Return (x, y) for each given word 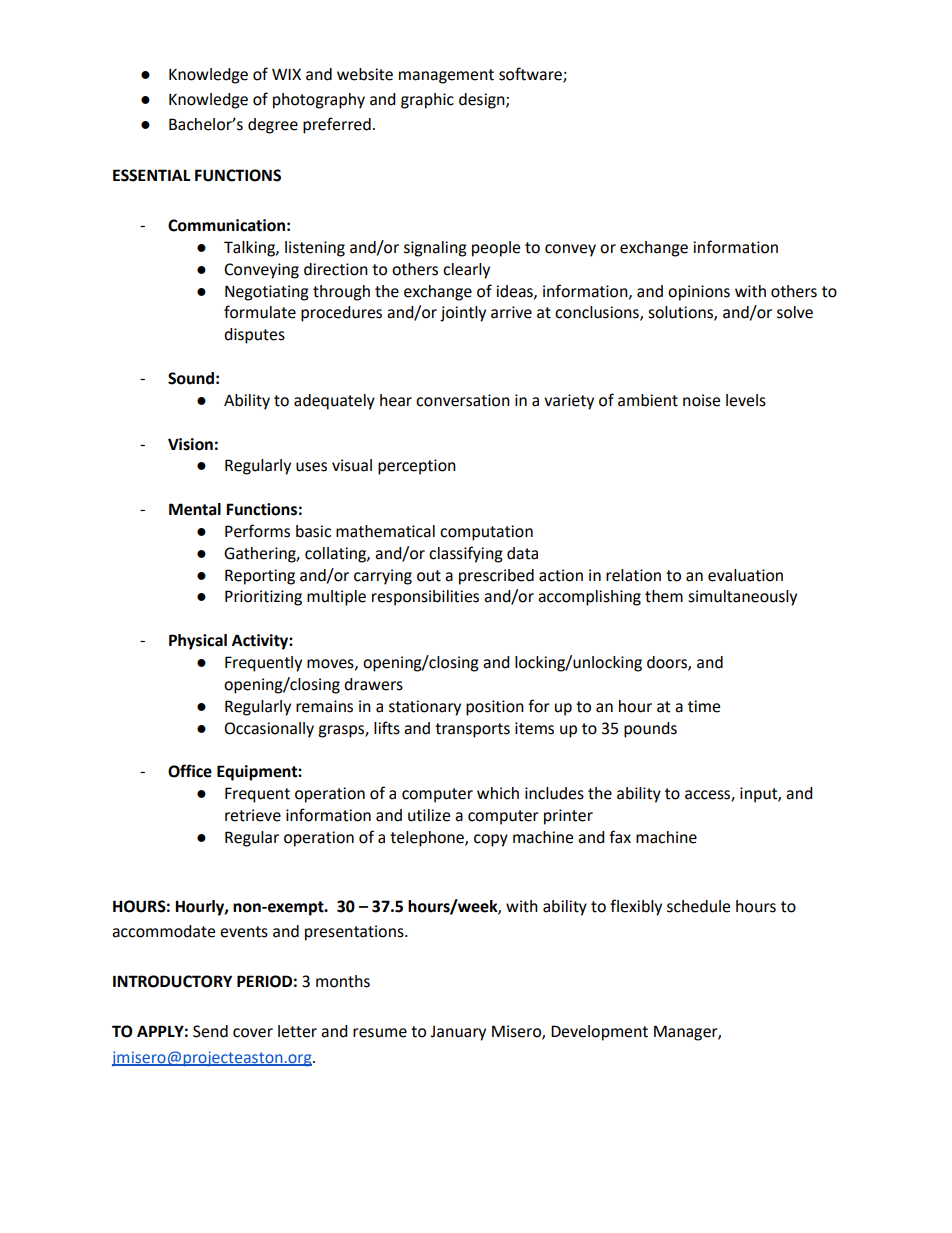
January (458, 1033)
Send (210, 1031)
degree (273, 126)
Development (599, 1033)
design (483, 101)
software (531, 75)
